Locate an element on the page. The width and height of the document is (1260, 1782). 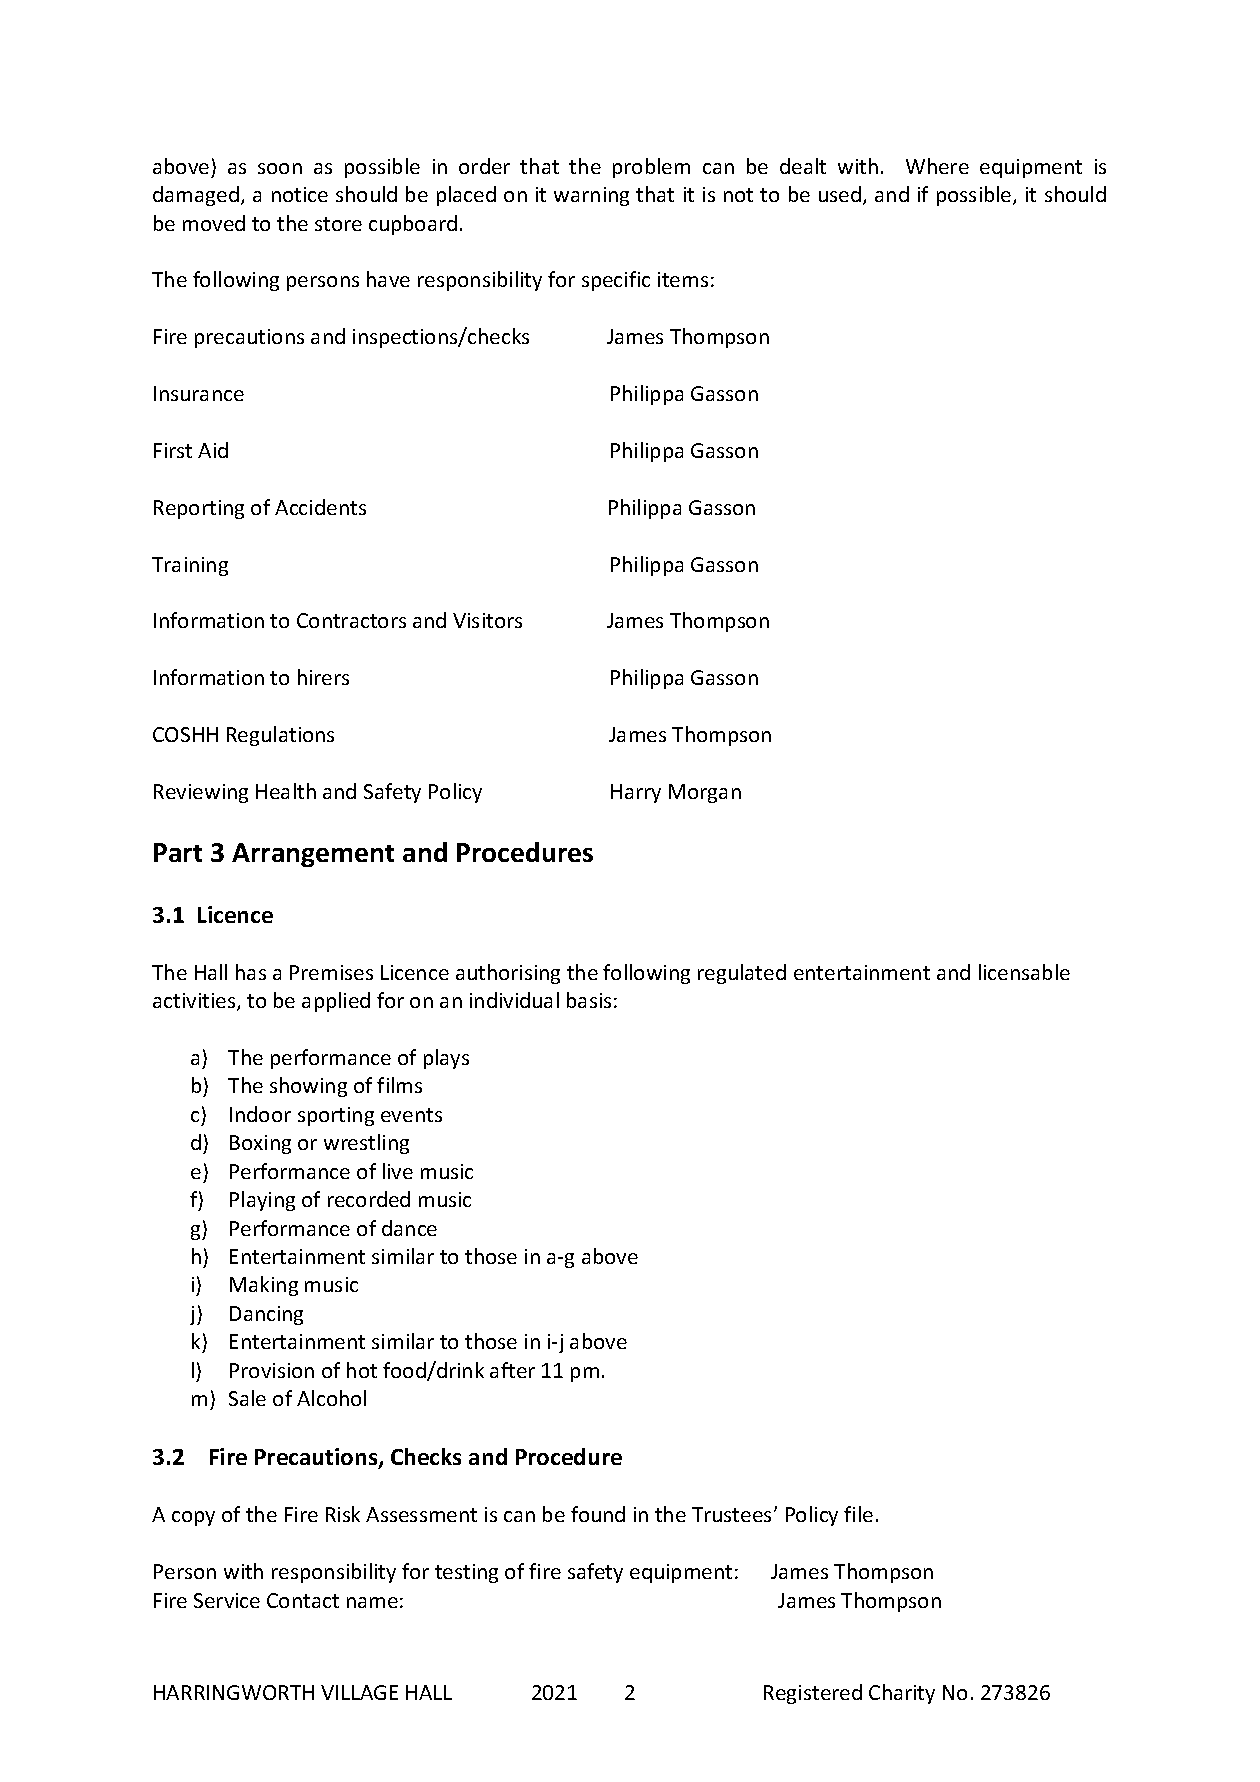
Service is located at coordinates (227, 1600).
